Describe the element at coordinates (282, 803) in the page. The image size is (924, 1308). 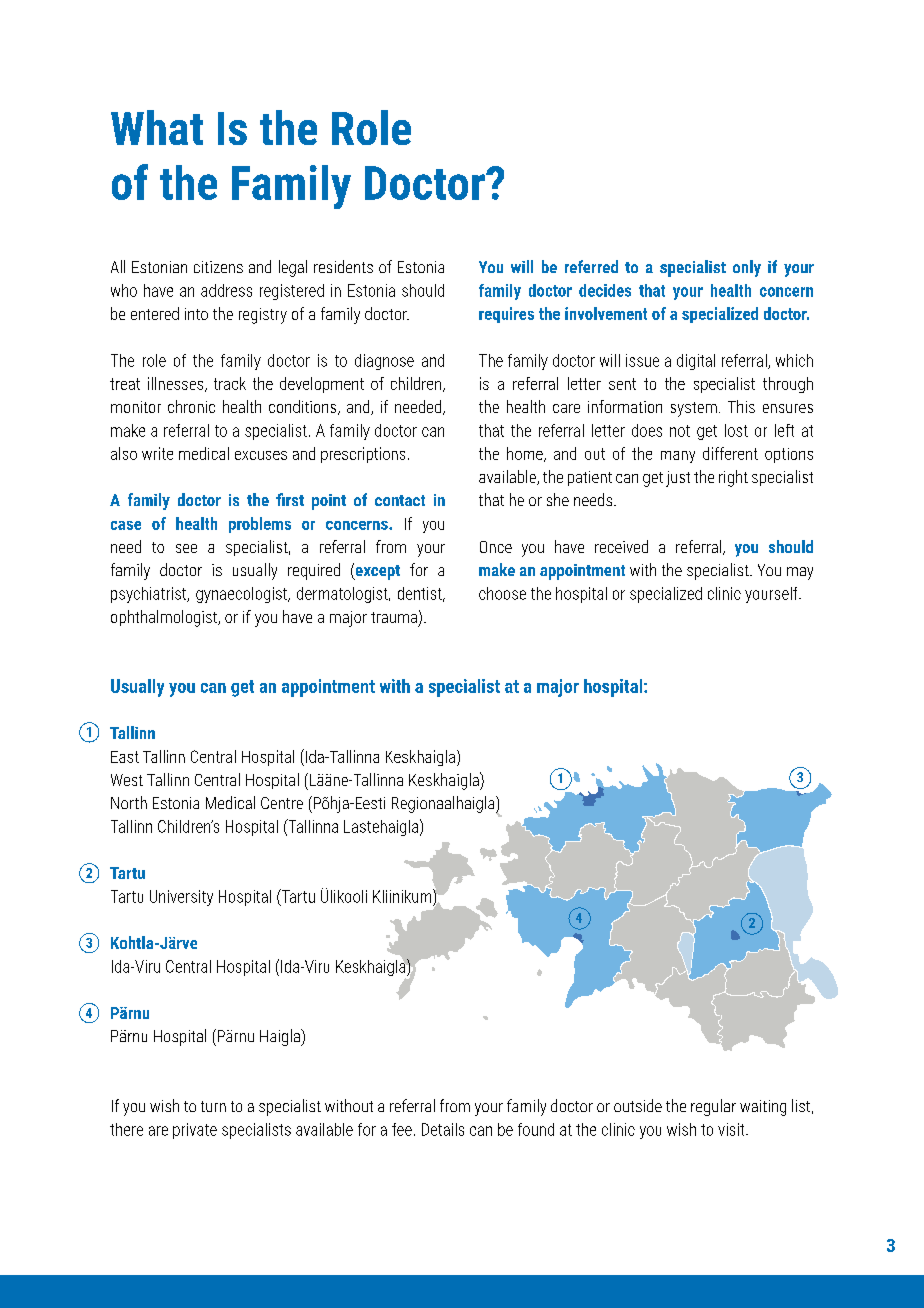
I see `Centre` at that location.
